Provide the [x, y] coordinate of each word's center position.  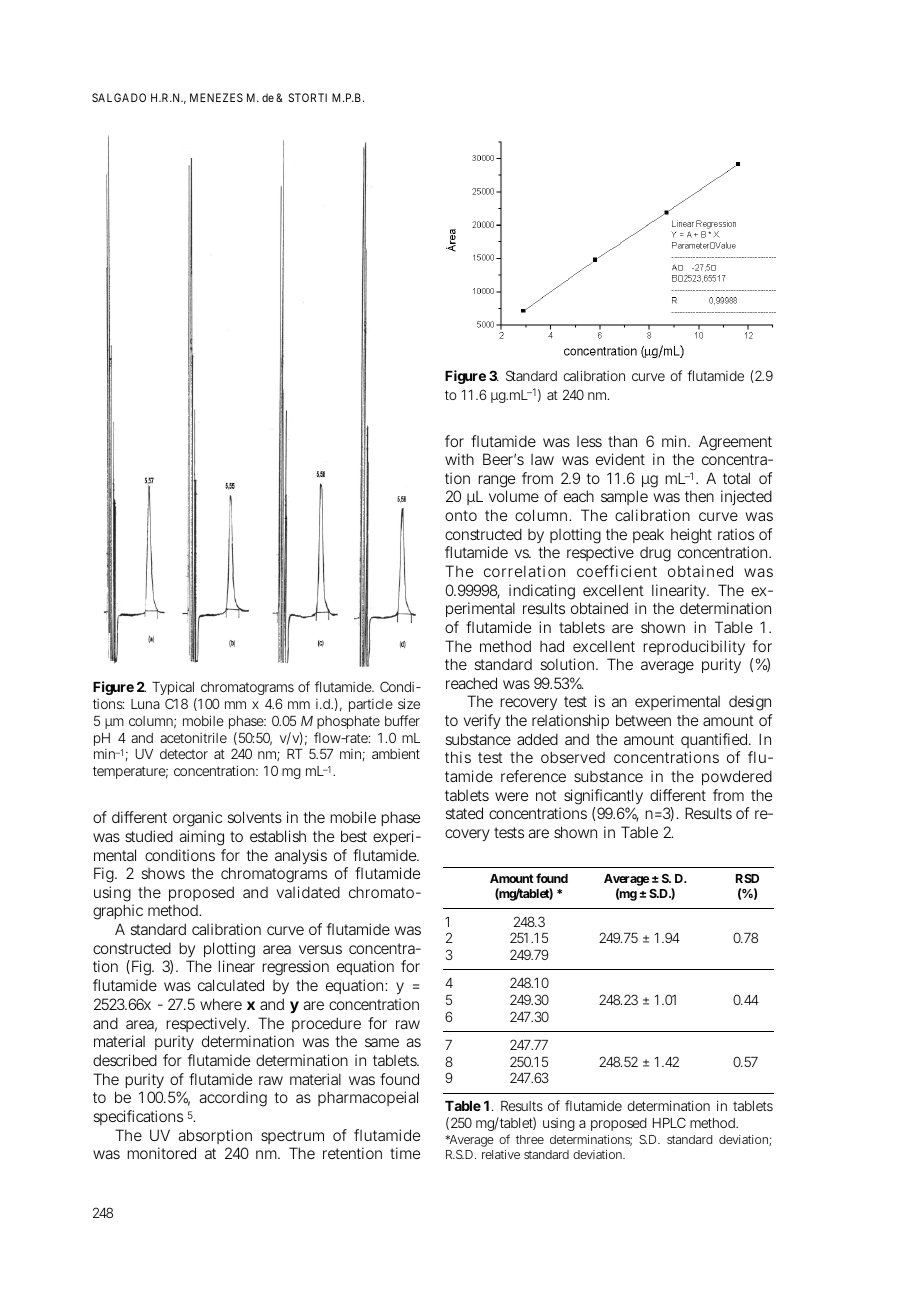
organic [197, 819]
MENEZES [216, 97]
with [459, 459]
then [699, 496]
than [622, 441]
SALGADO [119, 97]
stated [464, 813]
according [233, 1099]
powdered [737, 777]
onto [461, 515]
